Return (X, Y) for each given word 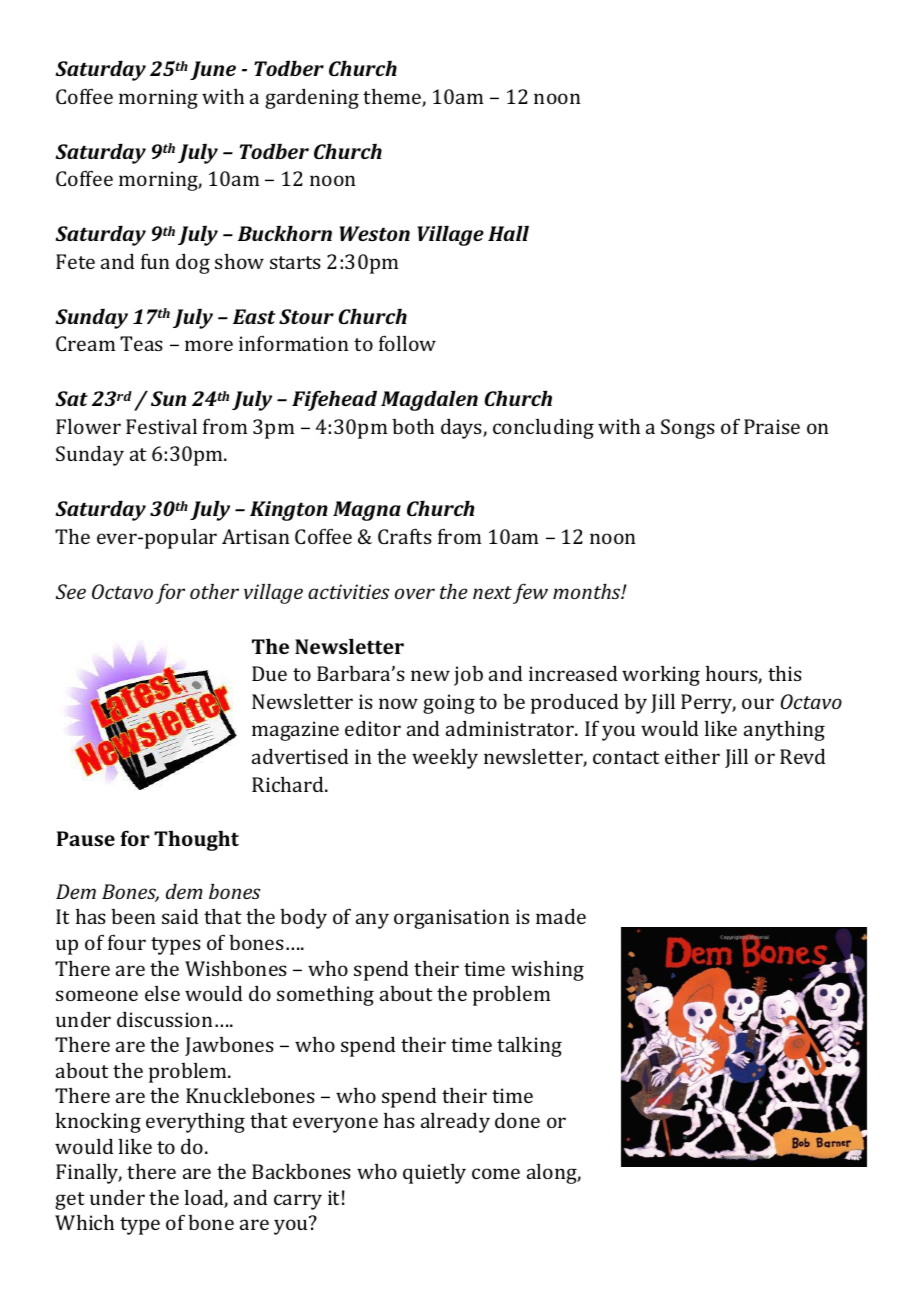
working (661, 676)
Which (84, 1222)
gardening (312, 99)
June (213, 70)
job (468, 676)
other (214, 591)
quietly (434, 1174)
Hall (508, 233)
